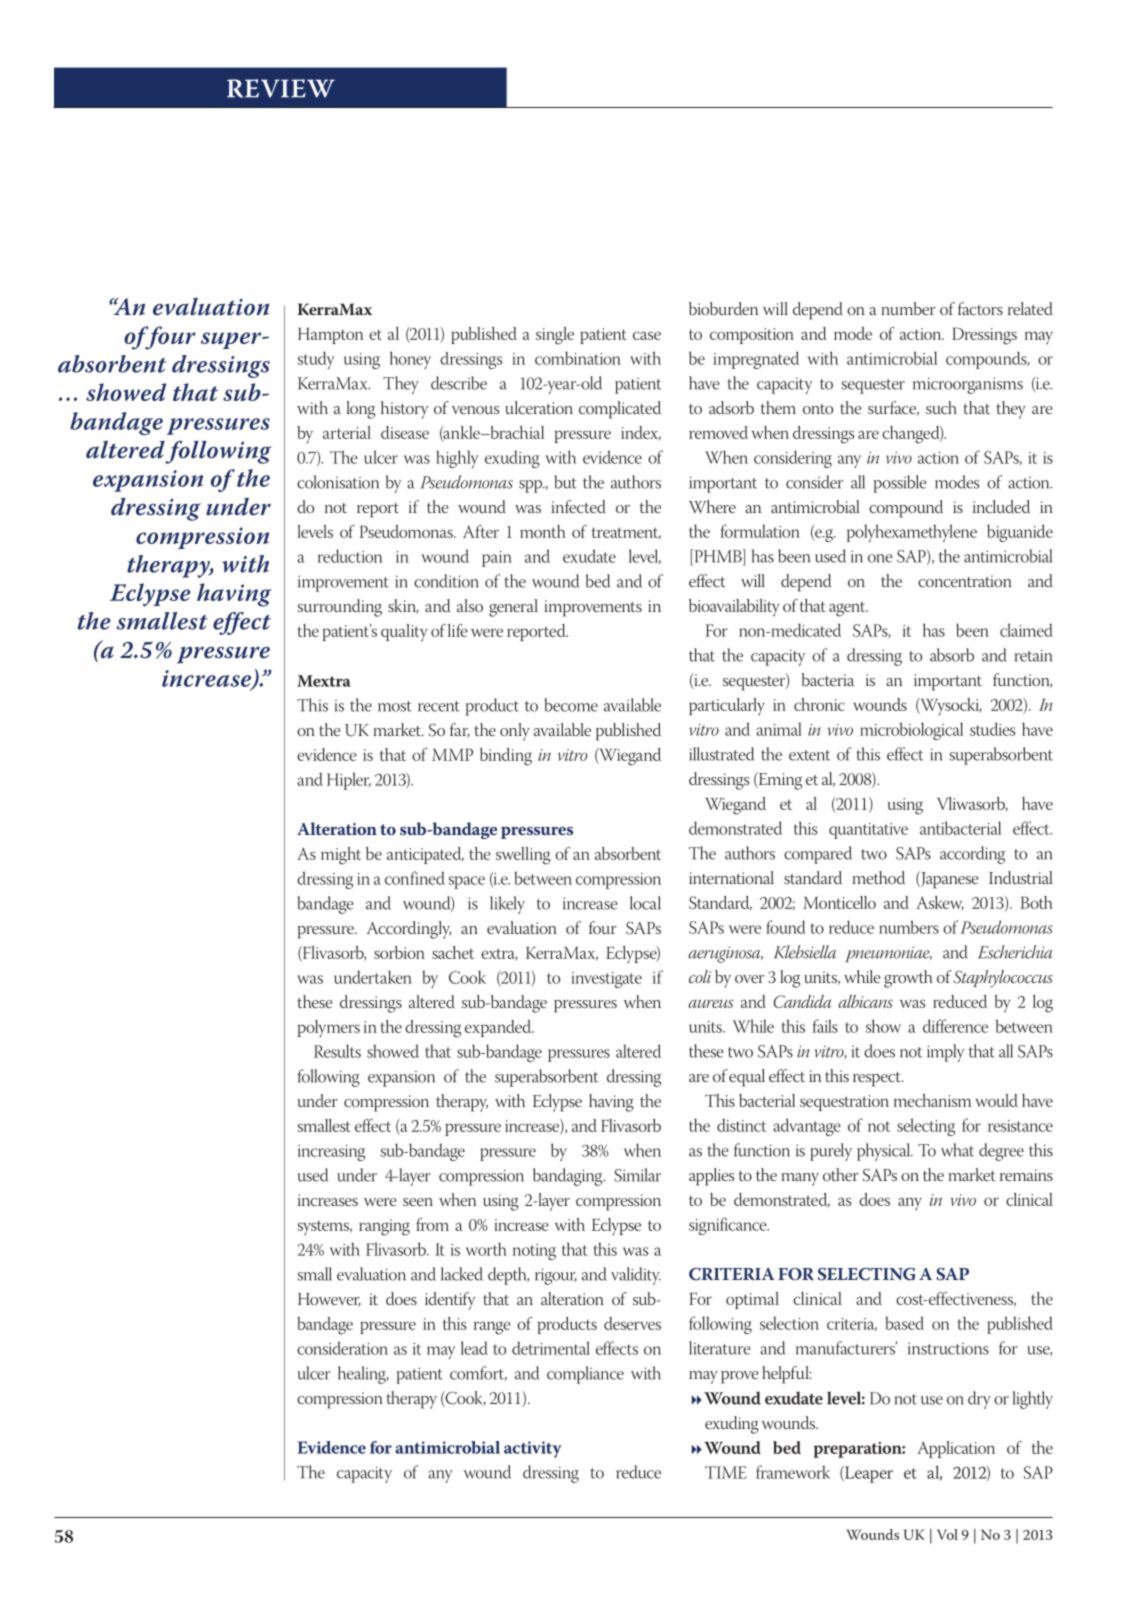  What do you see at coordinates (281, 88) in the screenshot?
I see `REVIEW` at bounding box center [281, 88].
